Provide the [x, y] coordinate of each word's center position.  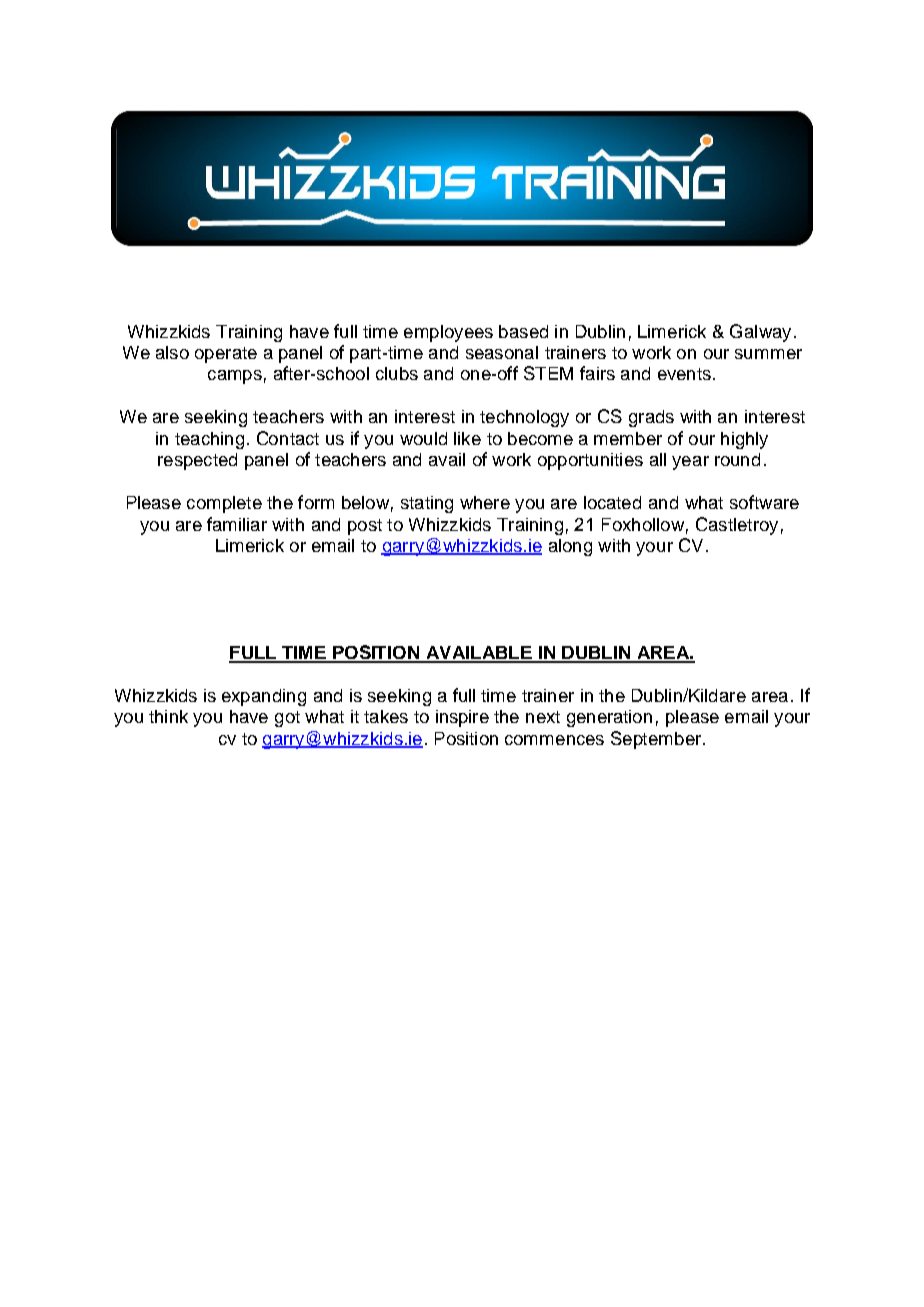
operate [226, 355]
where [485, 502]
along [570, 547]
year [690, 463]
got [287, 719]
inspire [462, 718]
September [656, 740]
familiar [237, 524]
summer [768, 354]
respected [197, 461]
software [764, 502]
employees [448, 333]
